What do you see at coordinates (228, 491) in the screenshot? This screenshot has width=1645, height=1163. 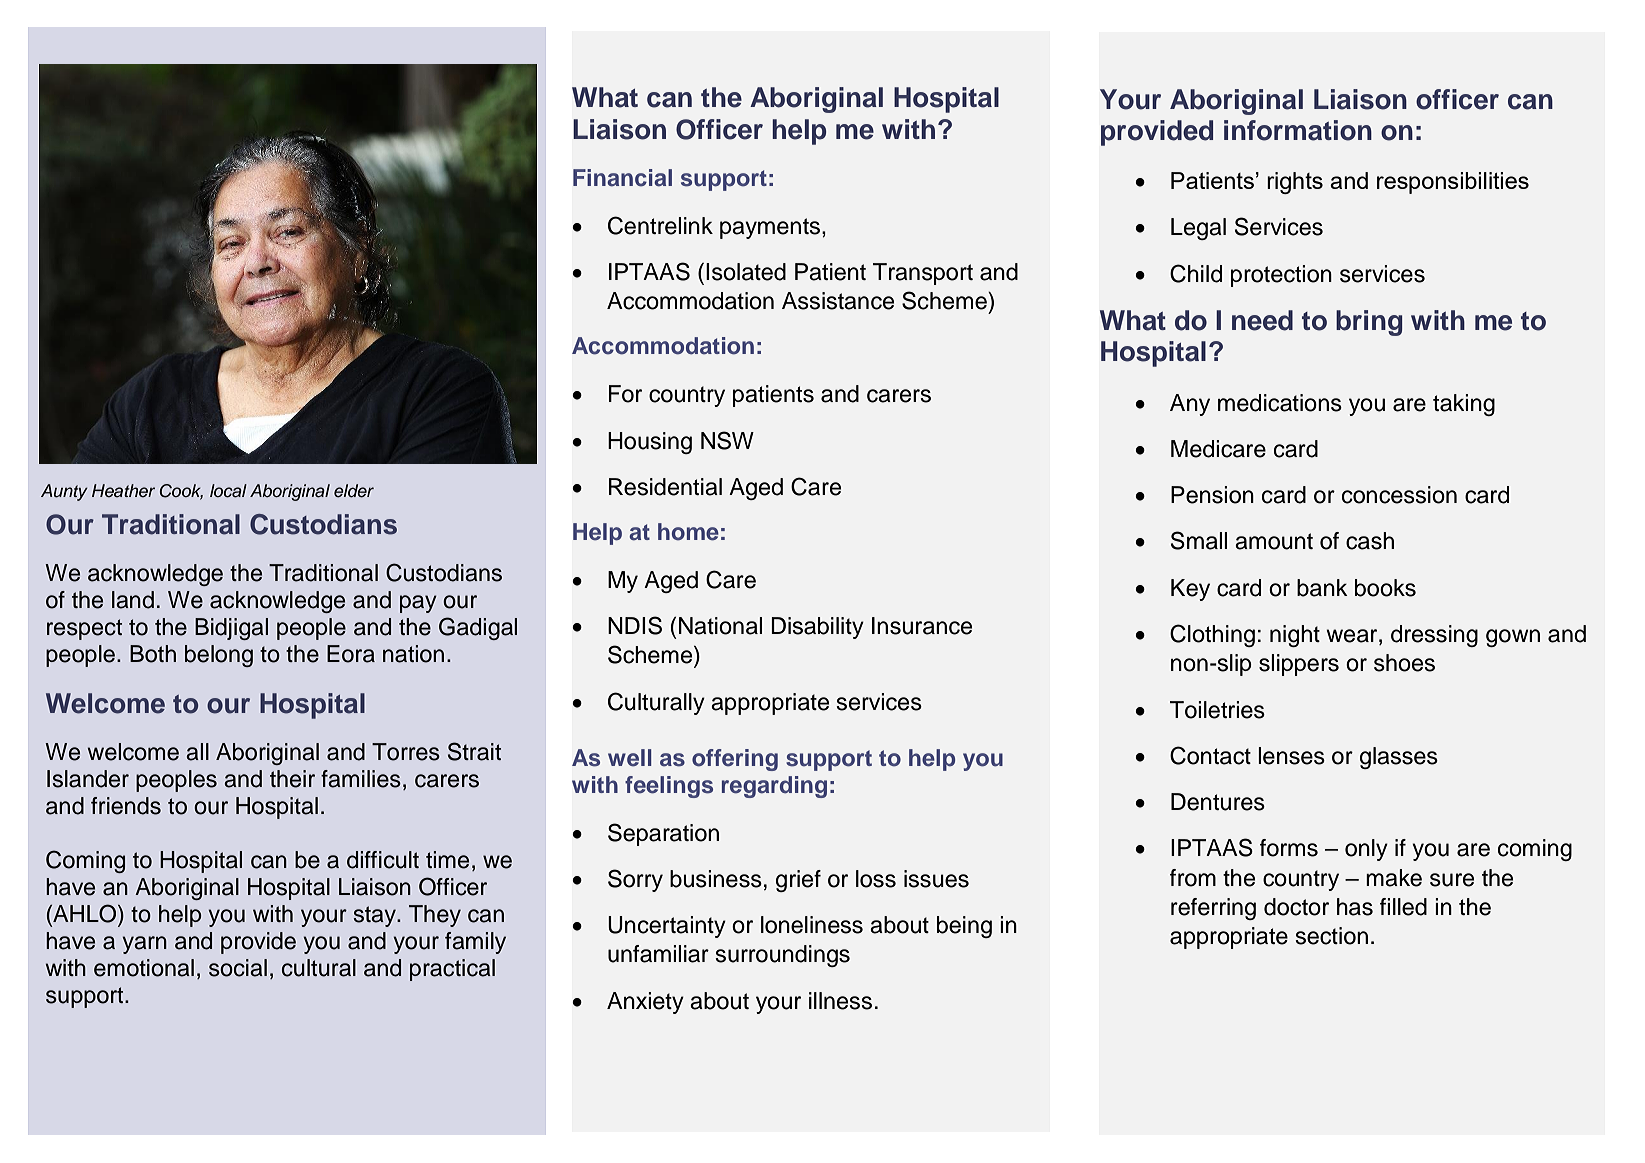 I see `local` at bounding box center [228, 491].
